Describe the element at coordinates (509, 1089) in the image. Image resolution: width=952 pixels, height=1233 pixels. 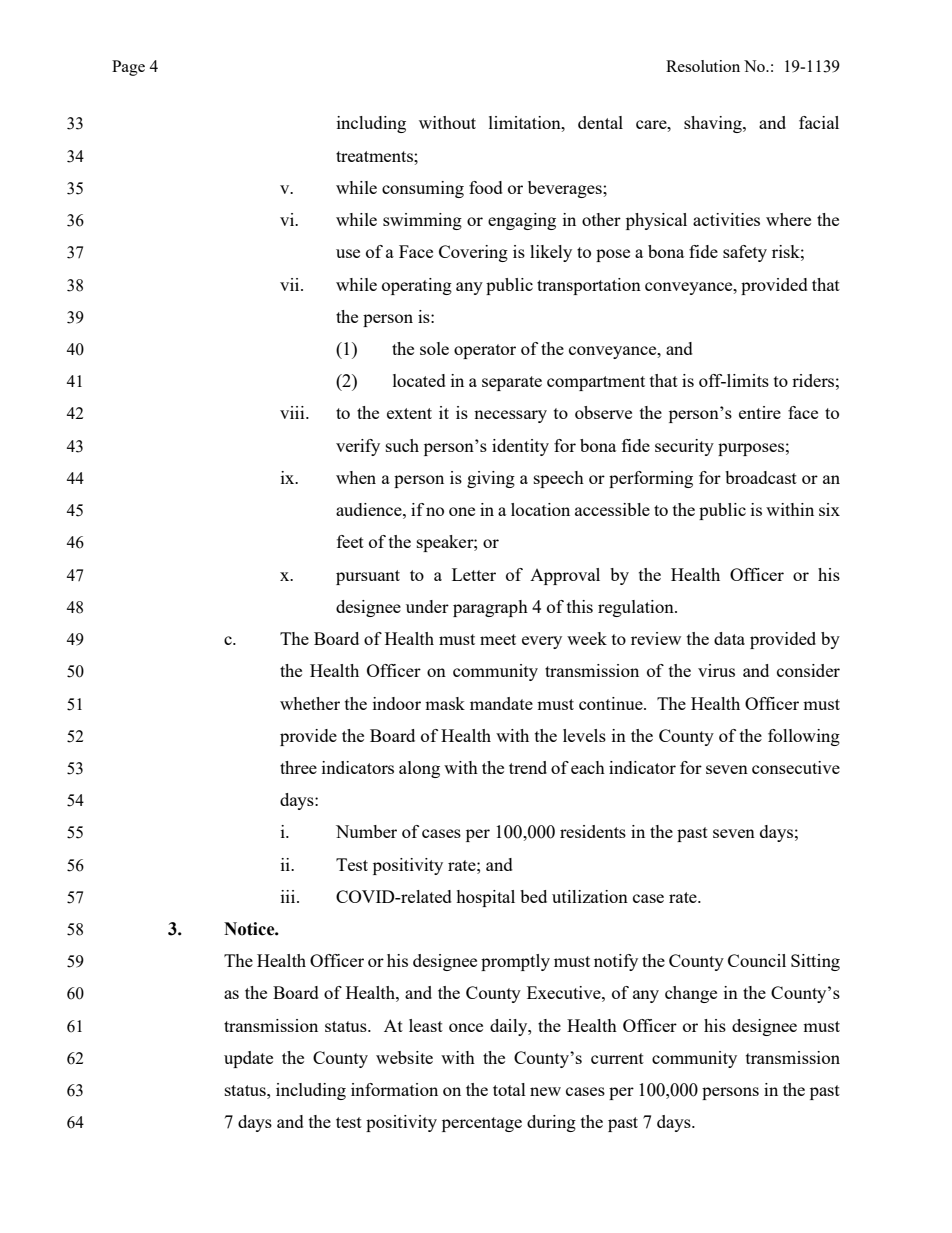
I see `total` at that location.
